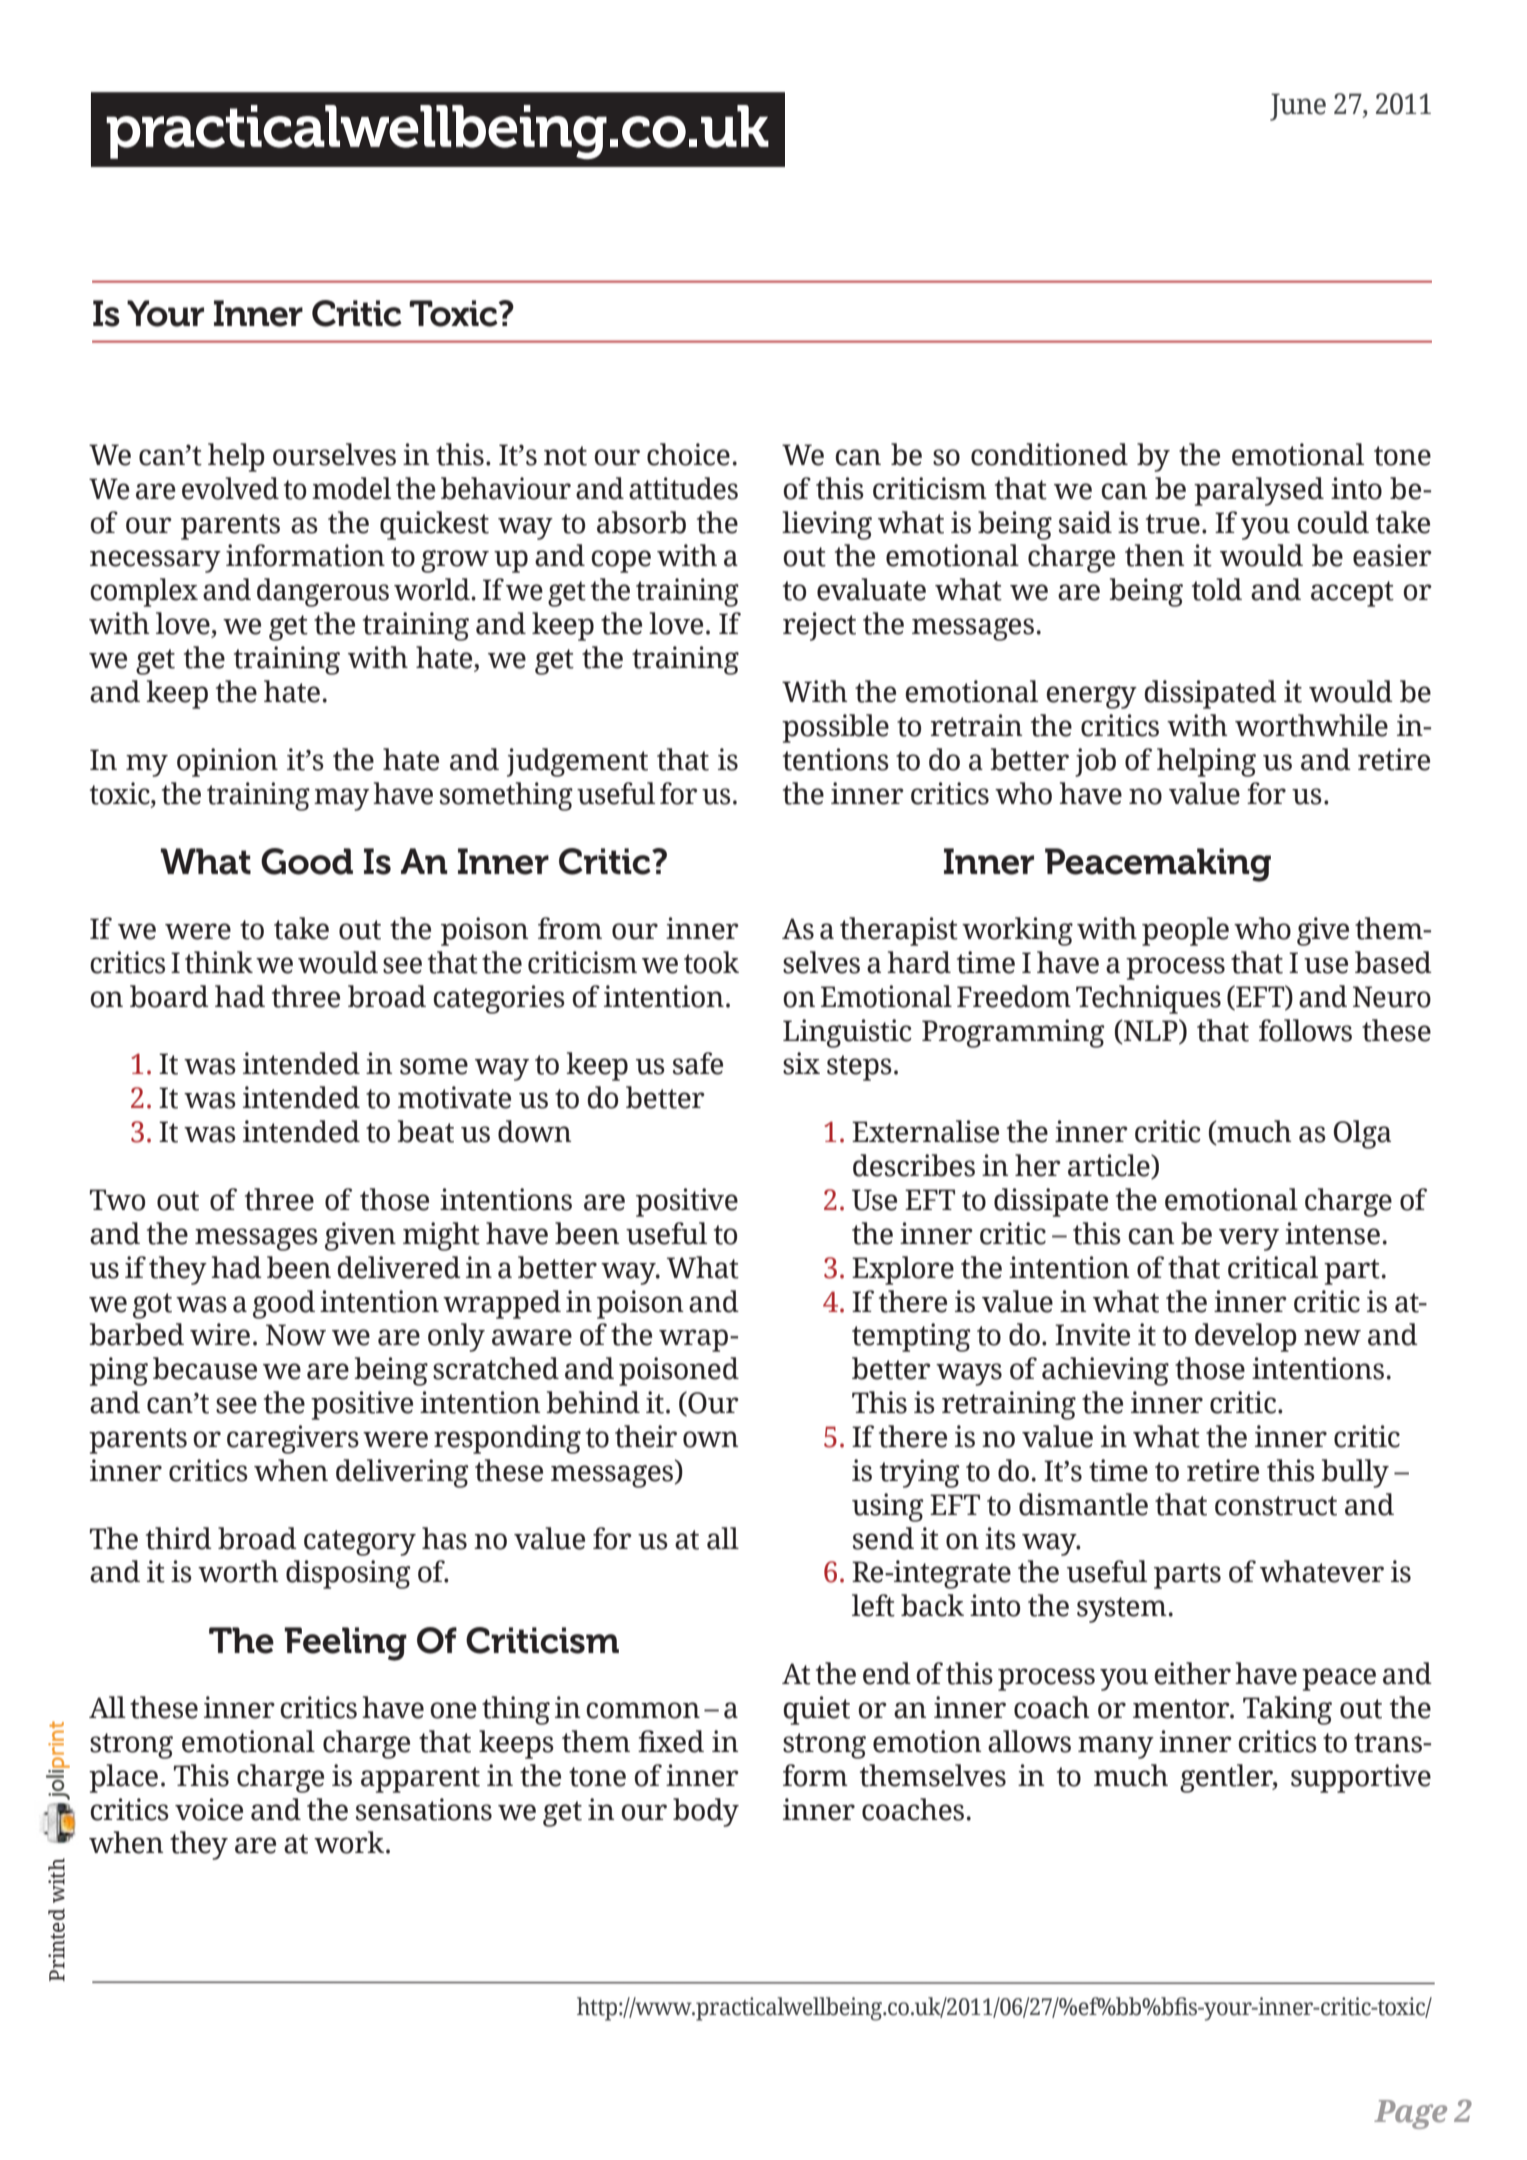  What do you see at coordinates (209, 1809) in the document?
I see `voice` at bounding box center [209, 1809].
